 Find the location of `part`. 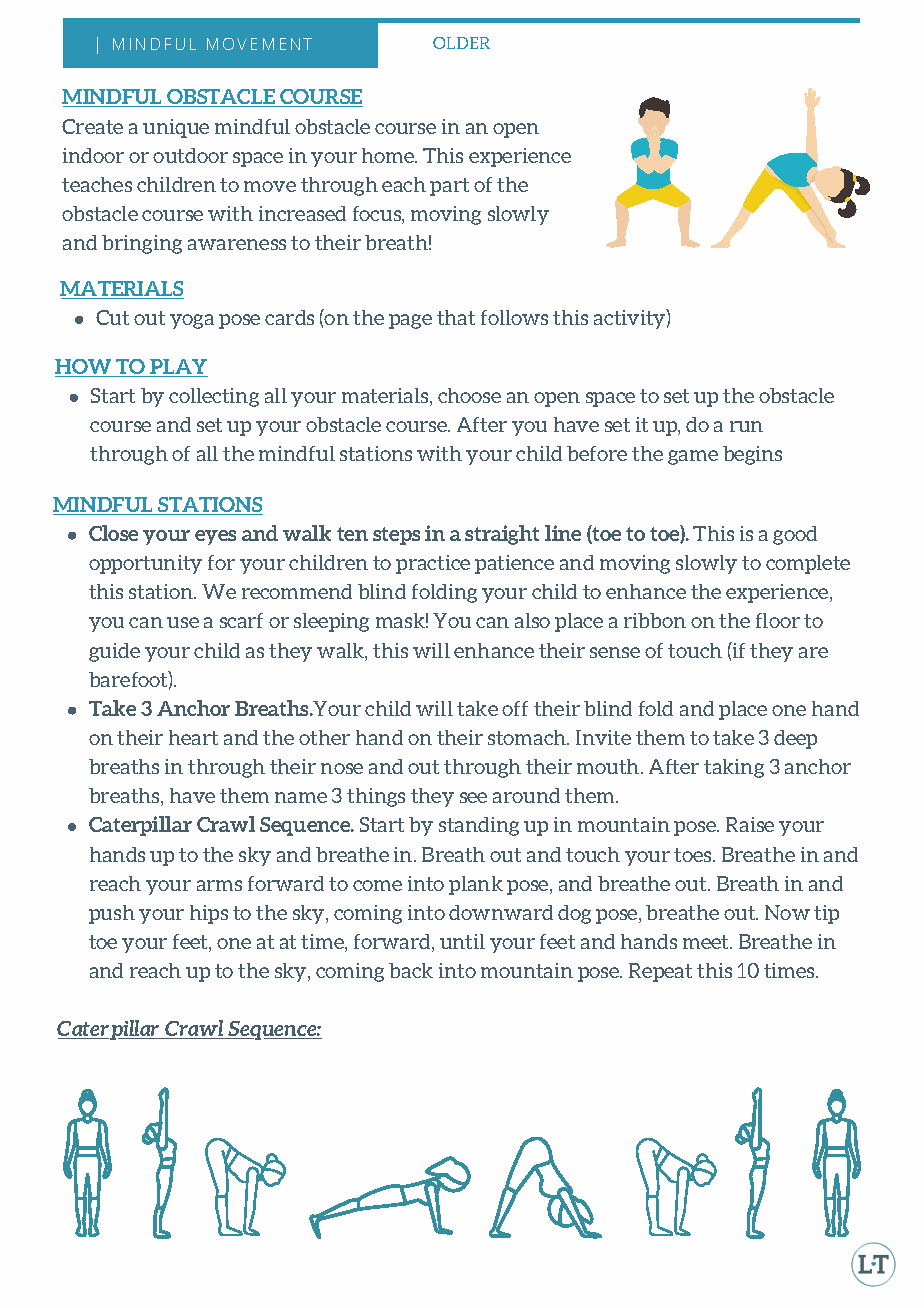

part is located at coordinates (449, 187).
